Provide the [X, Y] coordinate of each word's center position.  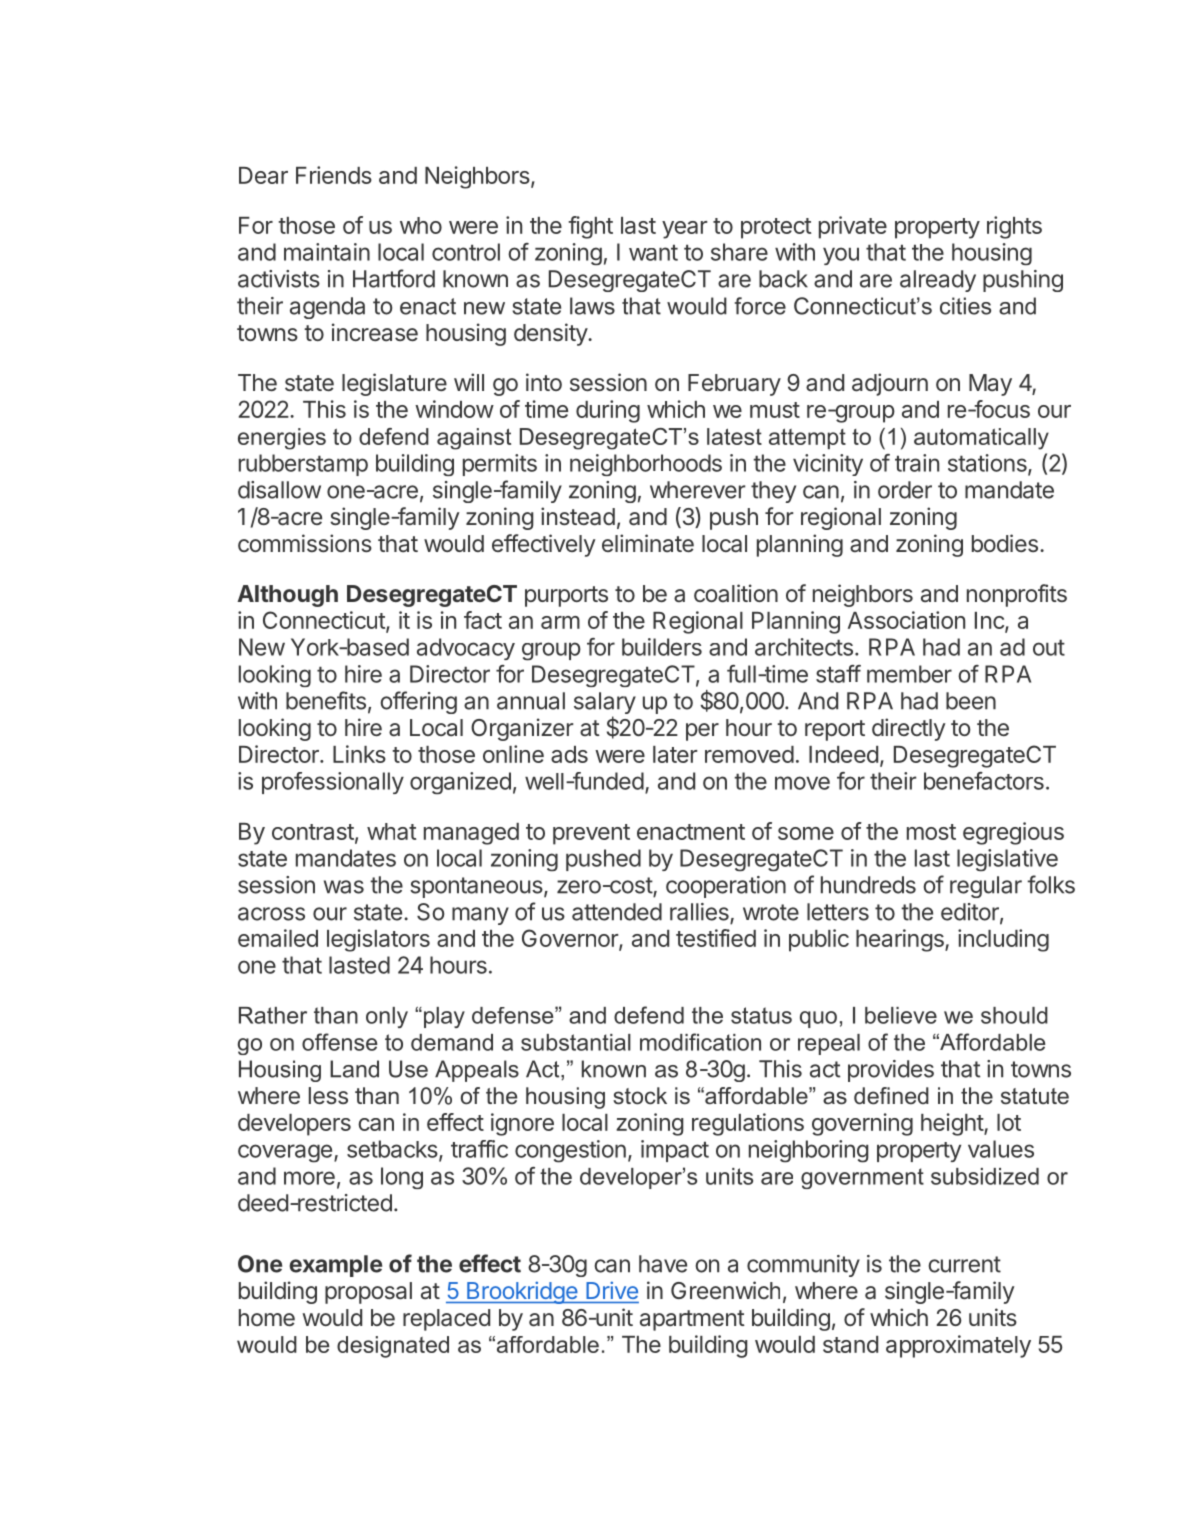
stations [988, 464]
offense [339, 1042]
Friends [334, 175]
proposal [368, 1293]
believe [901, 1015]
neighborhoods [646, 465]
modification [700, 1042]
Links [359, 754]
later [675, 754]
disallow [279, 490]
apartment [692, 1320]
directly [909, 729]
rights [1014, 227]
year [685, 230]
